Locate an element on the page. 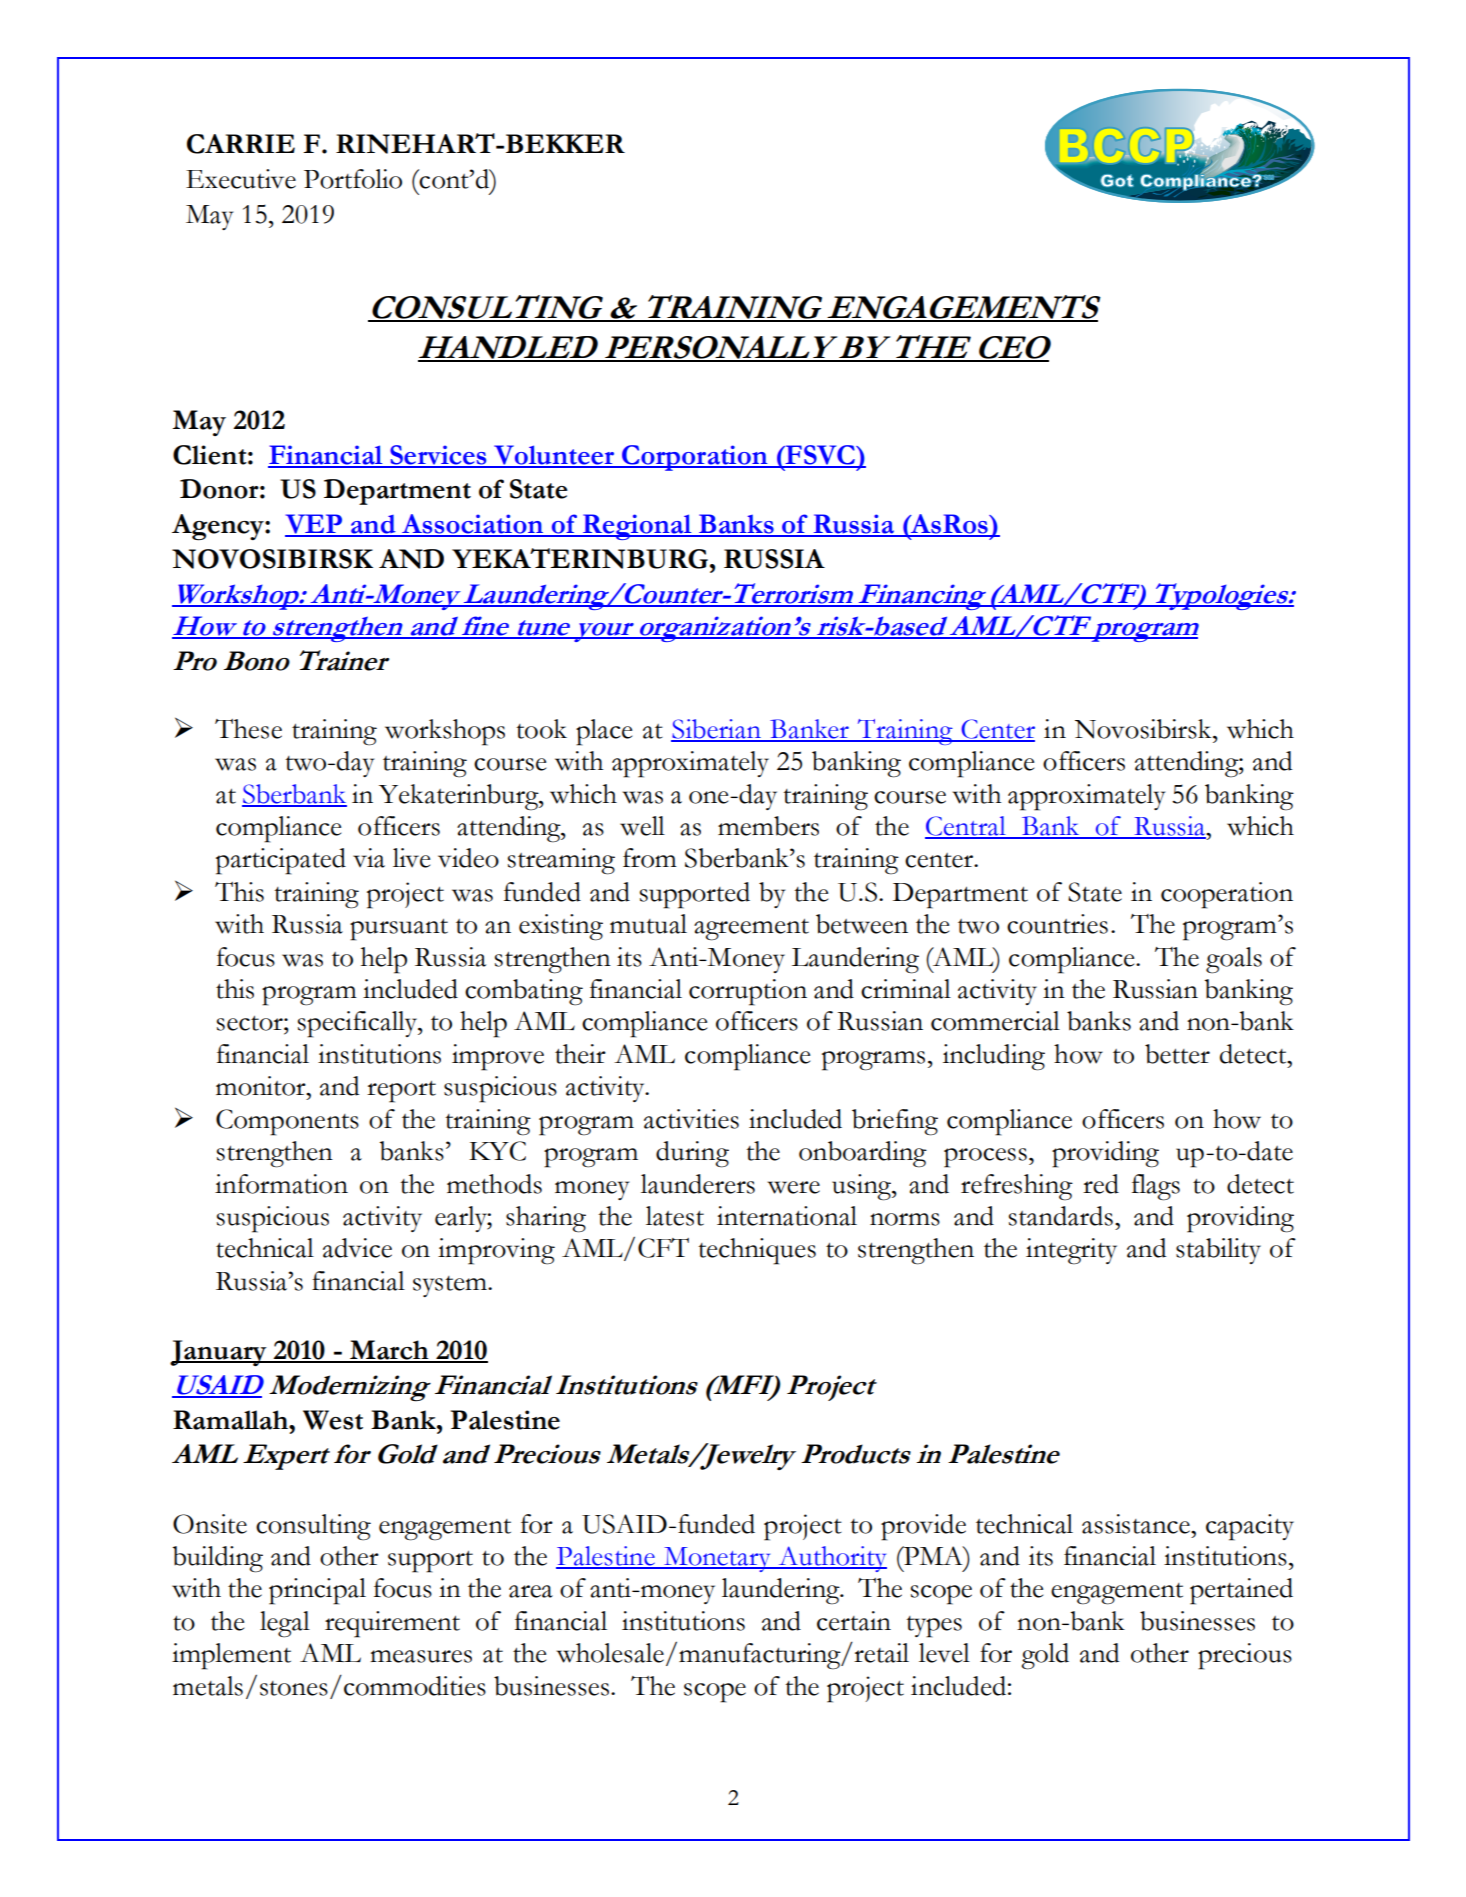  Regional is located at coordinates (637, 527).
